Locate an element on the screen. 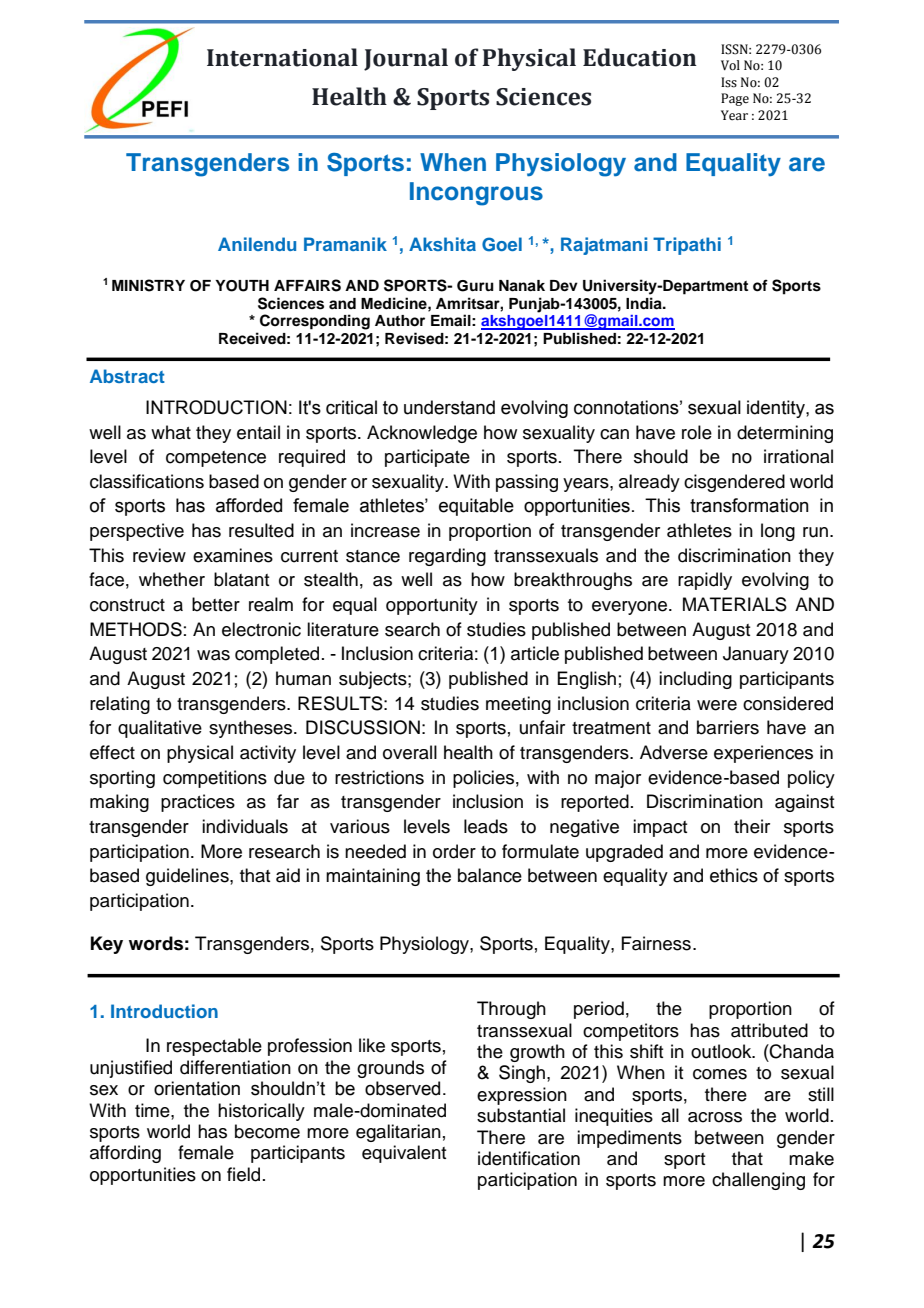  Abstract is located at coordinates (127, 376).
